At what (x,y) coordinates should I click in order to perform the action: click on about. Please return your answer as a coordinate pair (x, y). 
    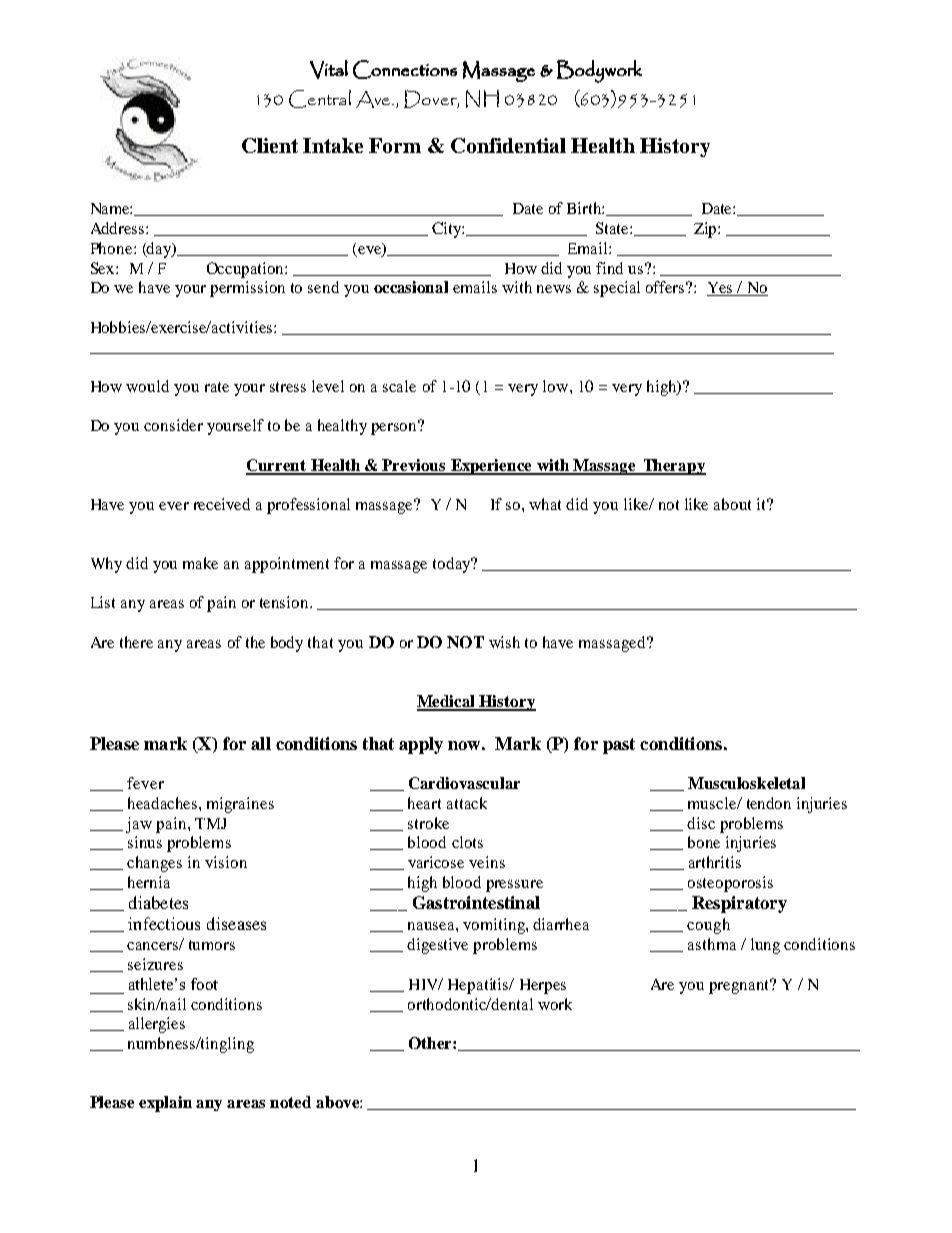
    Looking at the image, I should click on (732, 504).
